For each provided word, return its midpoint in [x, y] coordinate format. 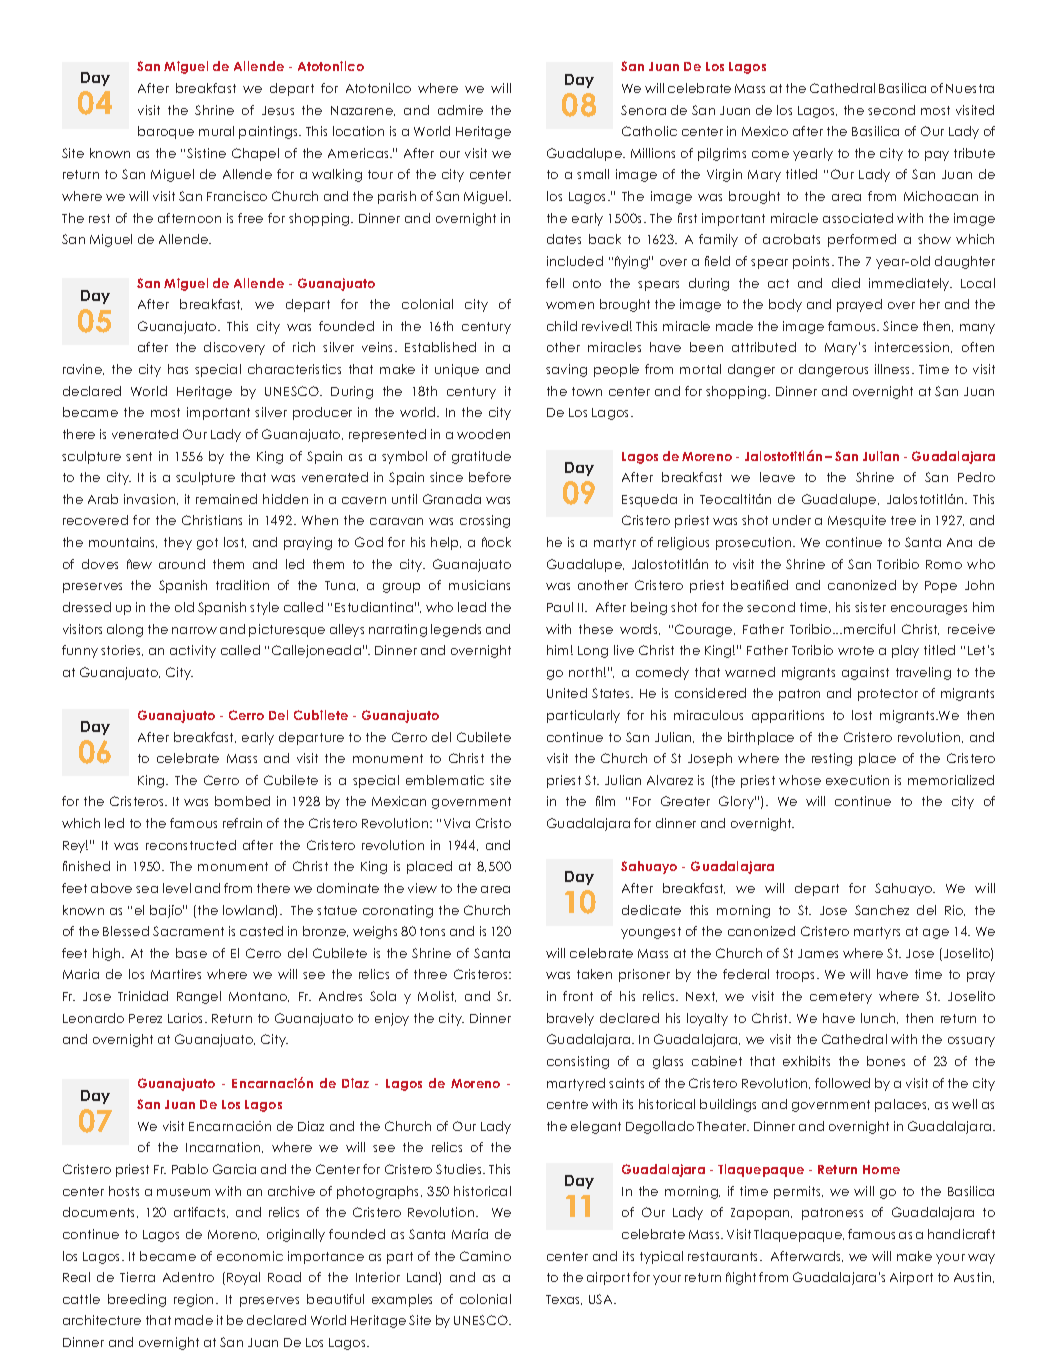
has [178, 369]
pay [937, 156]
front [578, 996]
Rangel [199, 997]
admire [460, 110]
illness [894, 369]
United [567, 693]
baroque [166, 132]
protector [888, 695]
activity [193, 651]
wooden [483, 434]
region [193, 1300]
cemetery [841, 998]
